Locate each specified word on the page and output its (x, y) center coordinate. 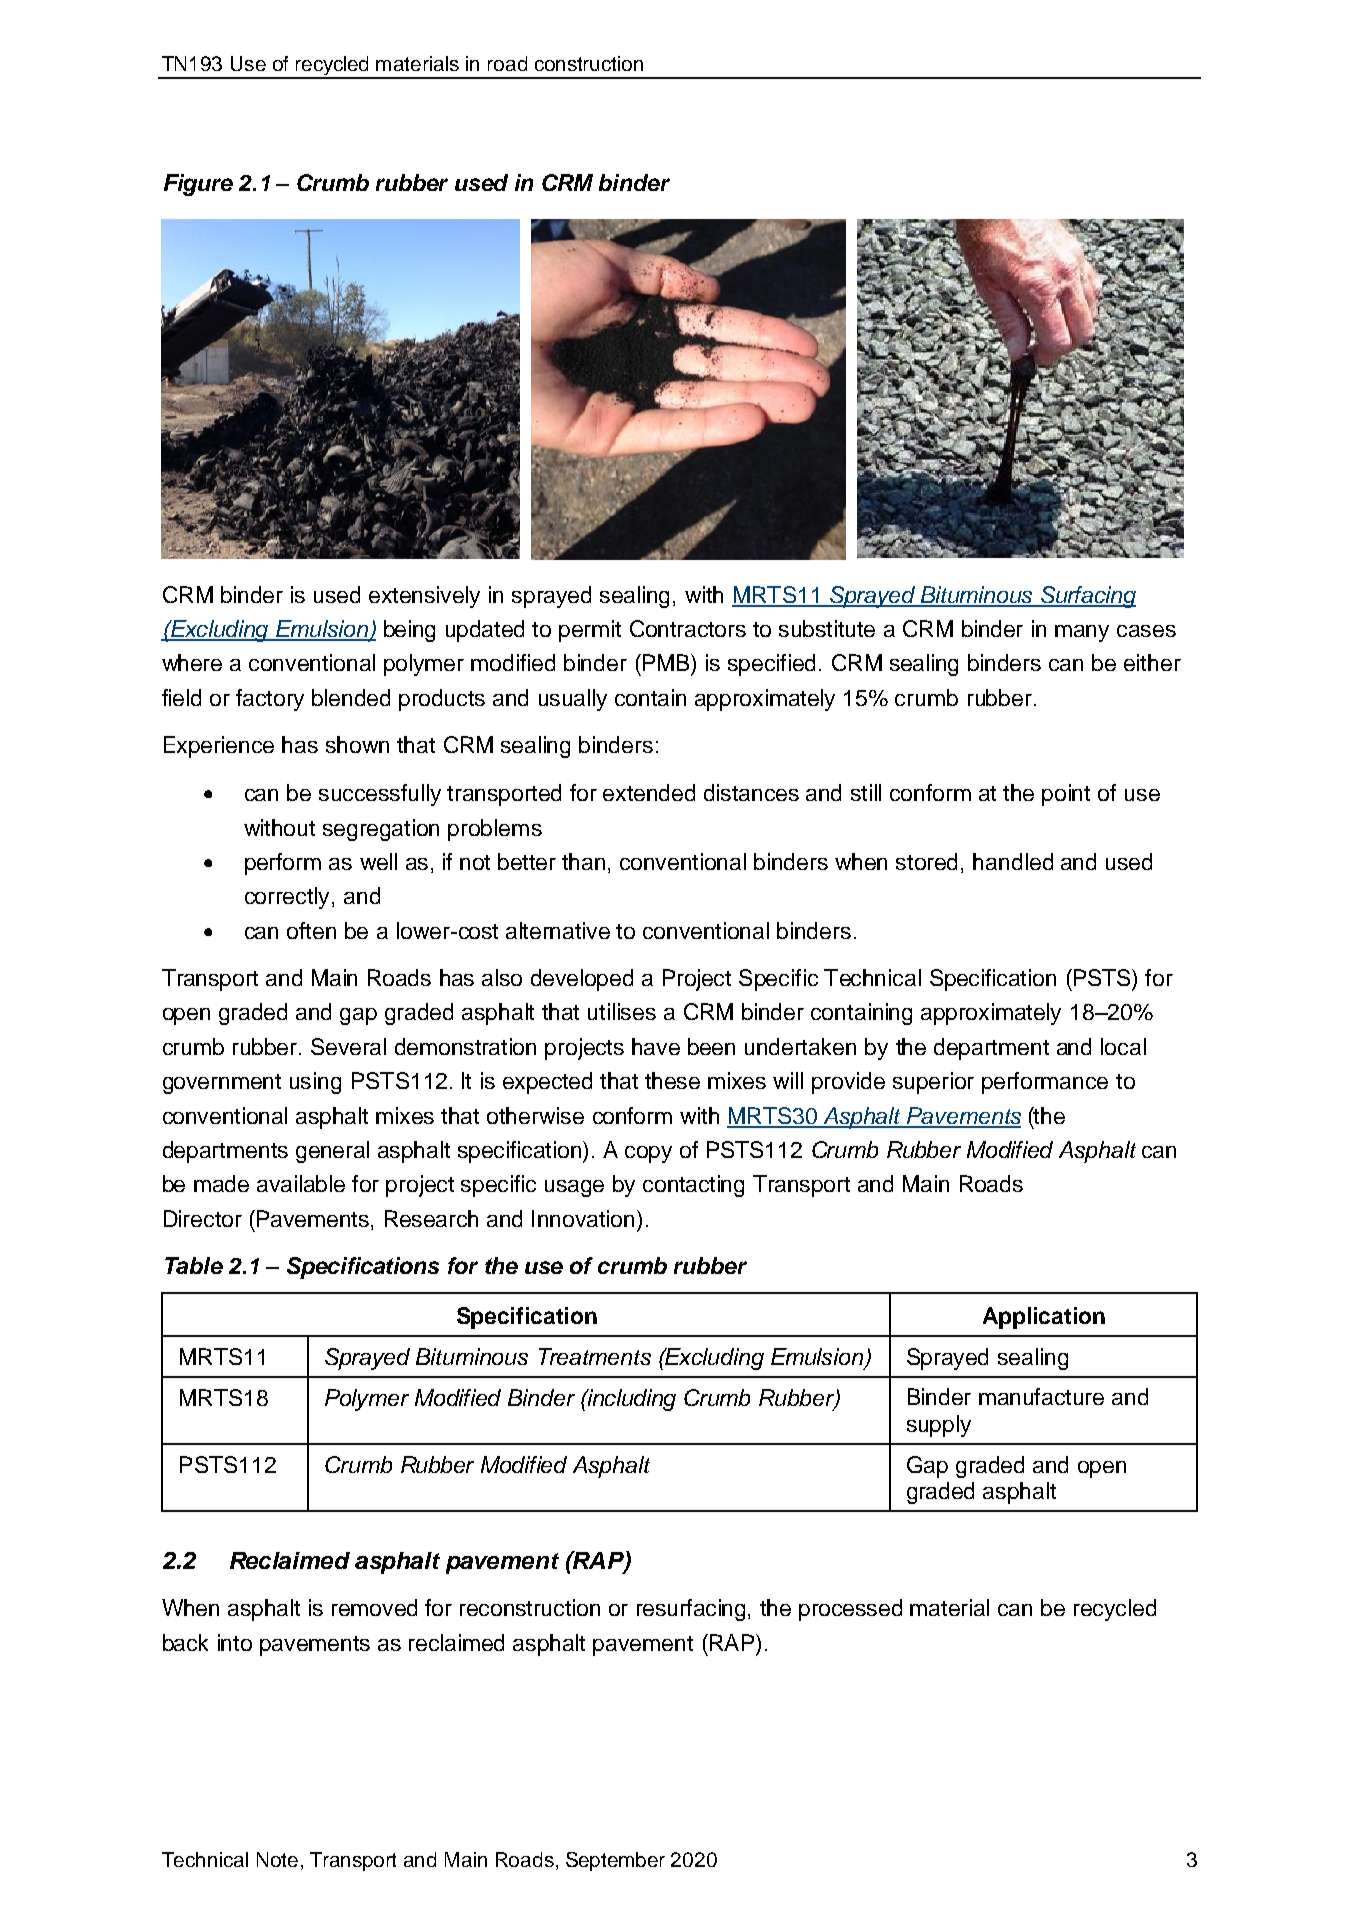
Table (194, 1265)
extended (649, 792)
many (1082, 633)
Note (277, 1859)
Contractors (688, 628)
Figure (198, 185)
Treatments (595, 1356)
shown (357, 744)
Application (1044, 1318)
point (1066, 795)
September (615, 1861)
